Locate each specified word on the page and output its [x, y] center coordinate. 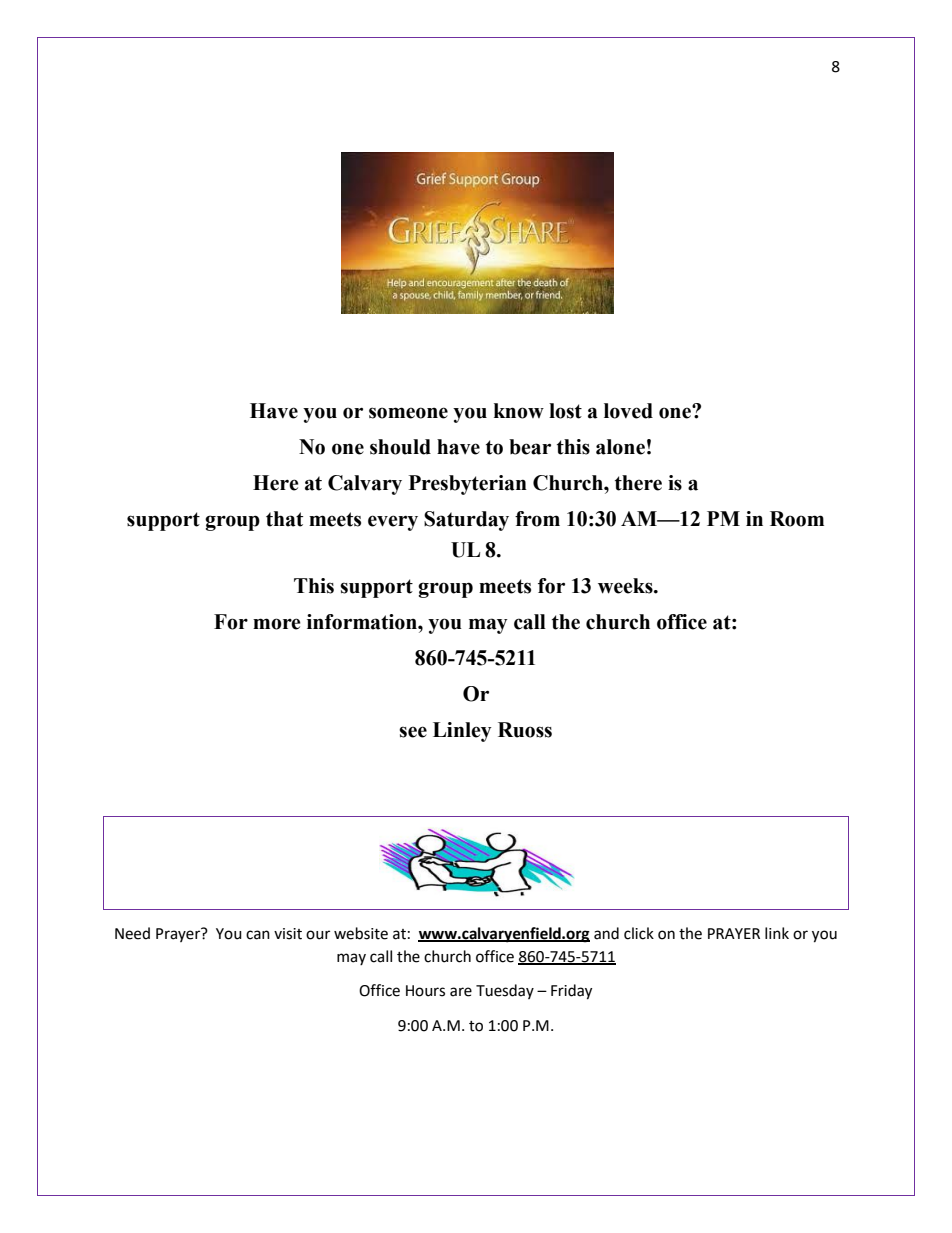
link [777, 933]
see [413, 732]
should [400, 447]
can [258, 935]
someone [408, 413]
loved [628, 411]
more [277, 624]
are [461, 992]
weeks [626, 586]
